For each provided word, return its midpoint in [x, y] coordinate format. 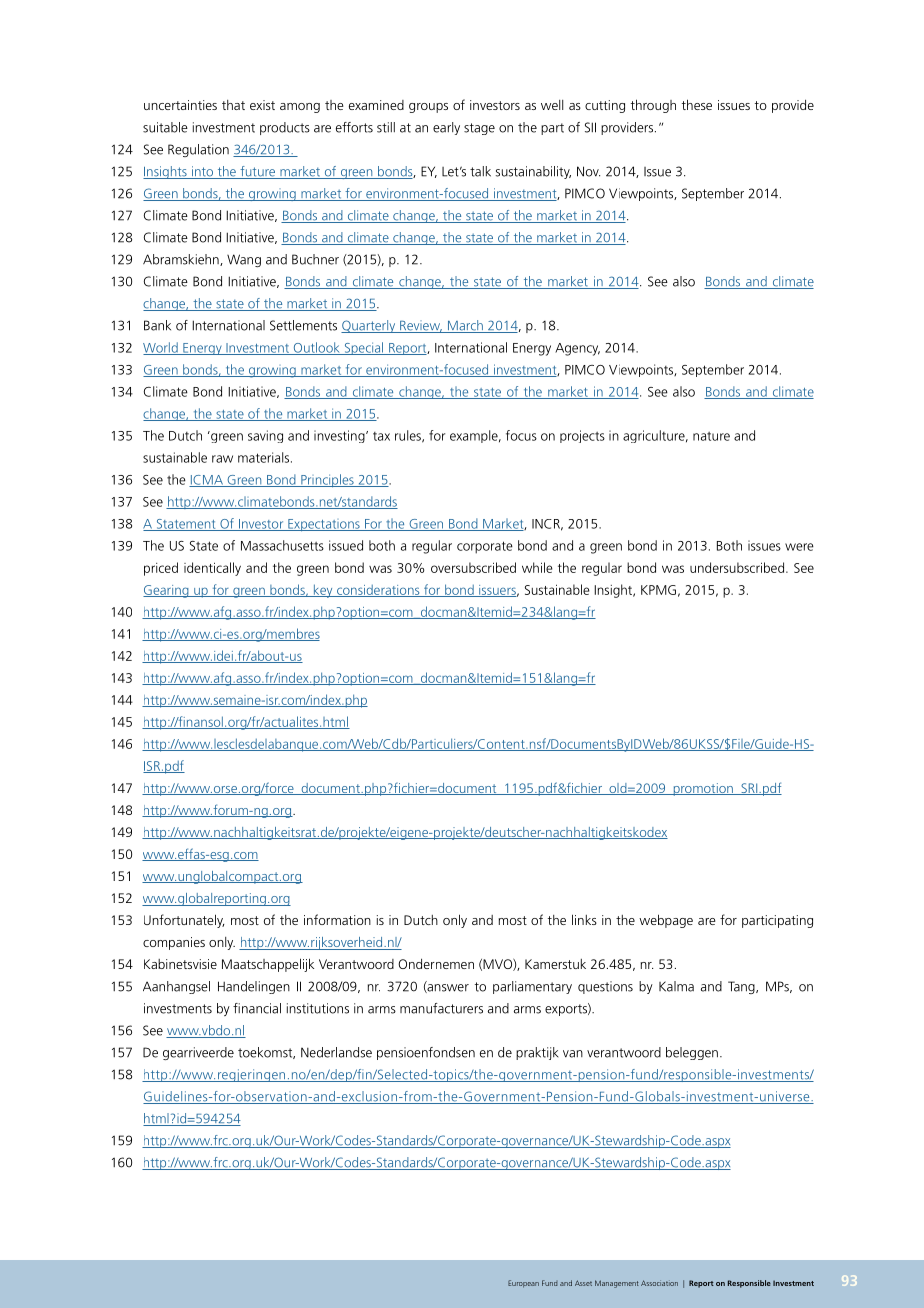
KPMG [658, 590]
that [233, 105]
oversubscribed [473, 567]
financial [257, 1008]
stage [479, 129]
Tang [742, 987]
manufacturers [441, 1008]
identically [212, 569]
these [697, 104]
